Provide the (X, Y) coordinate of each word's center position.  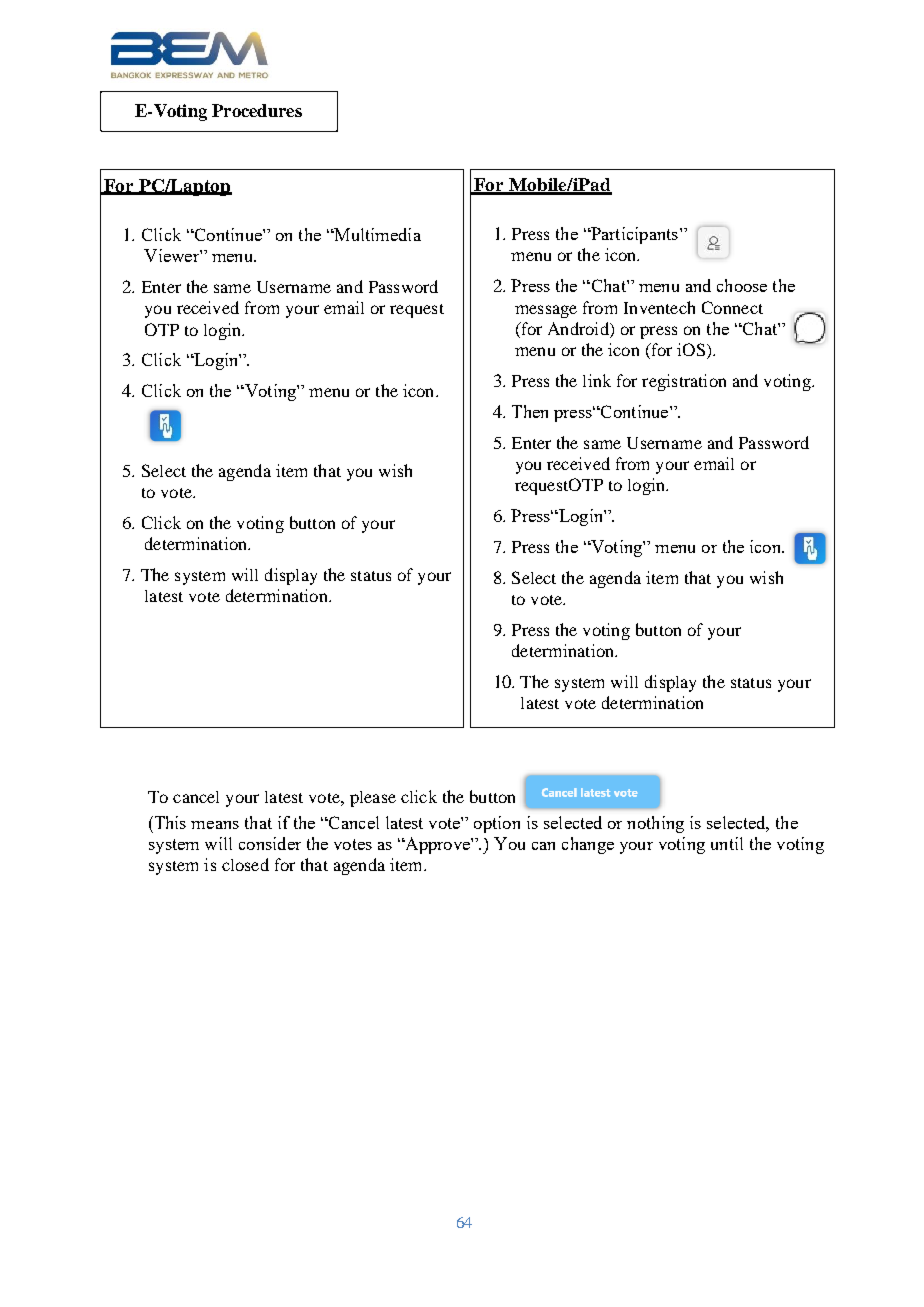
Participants (633, 235)
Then (530, 411)
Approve (437, 845)
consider (270, 843)
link (597, 380)
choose (742, 285)
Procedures (257, 110)
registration (684, 382)
